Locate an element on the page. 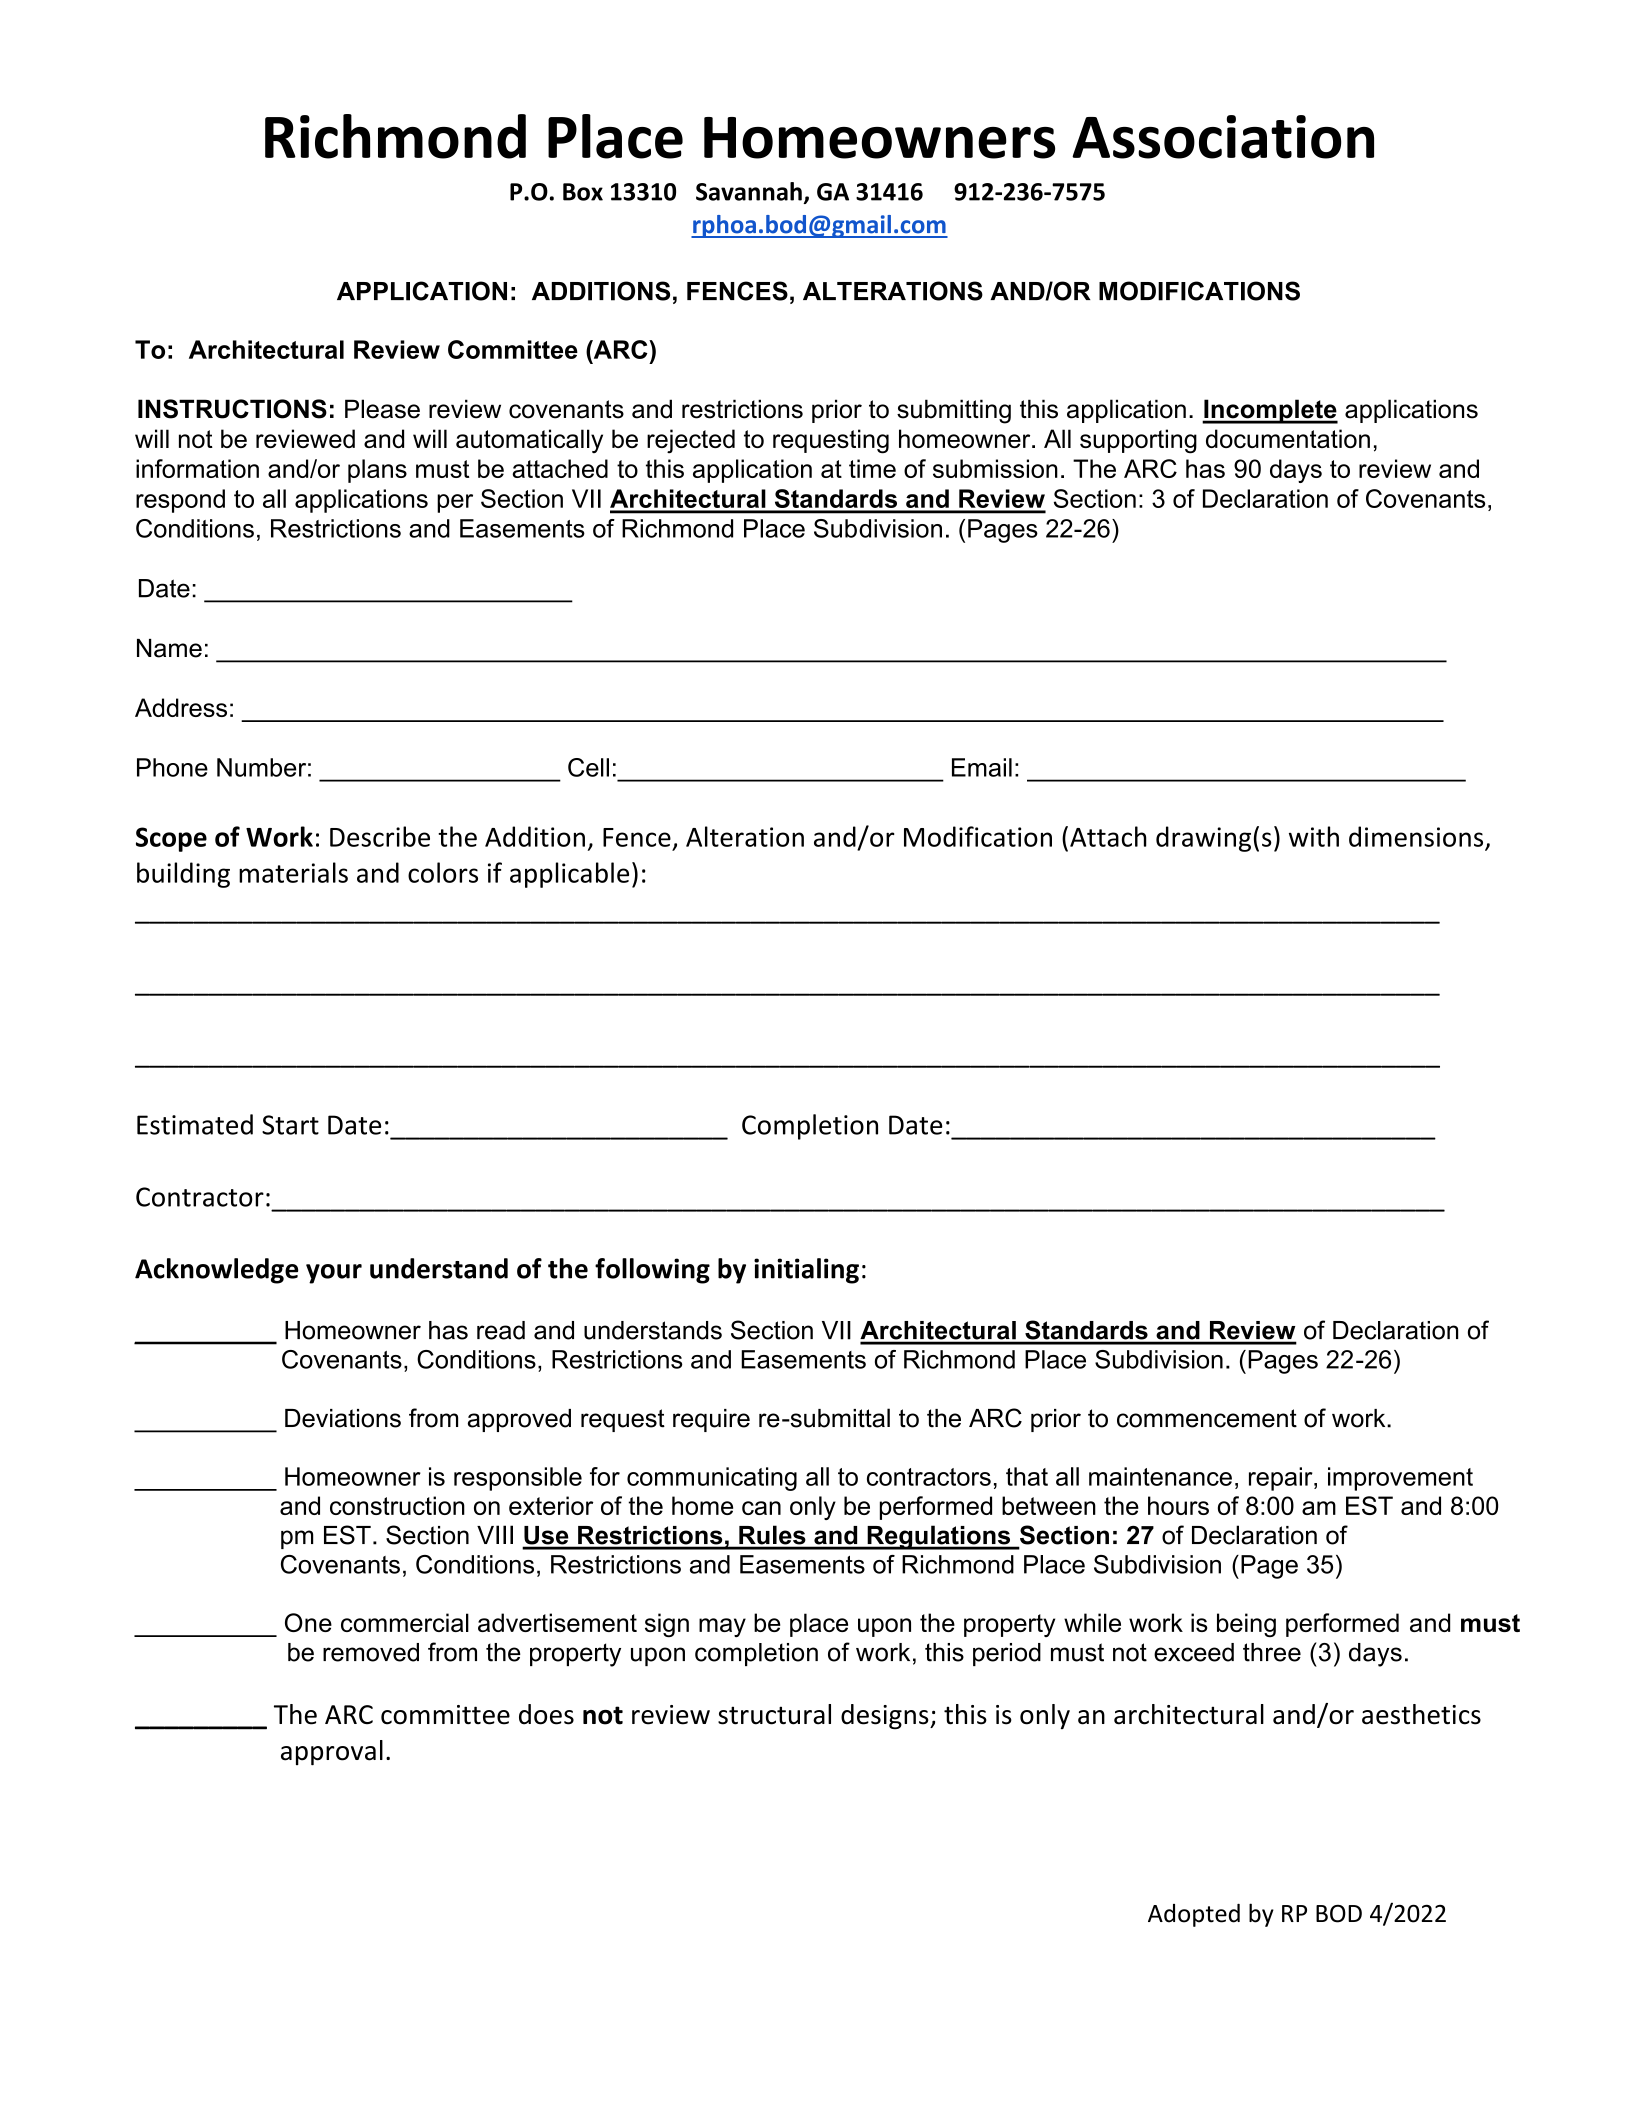 This image has width=1639, height=2122. following is located at coordinates (652, 1271).
